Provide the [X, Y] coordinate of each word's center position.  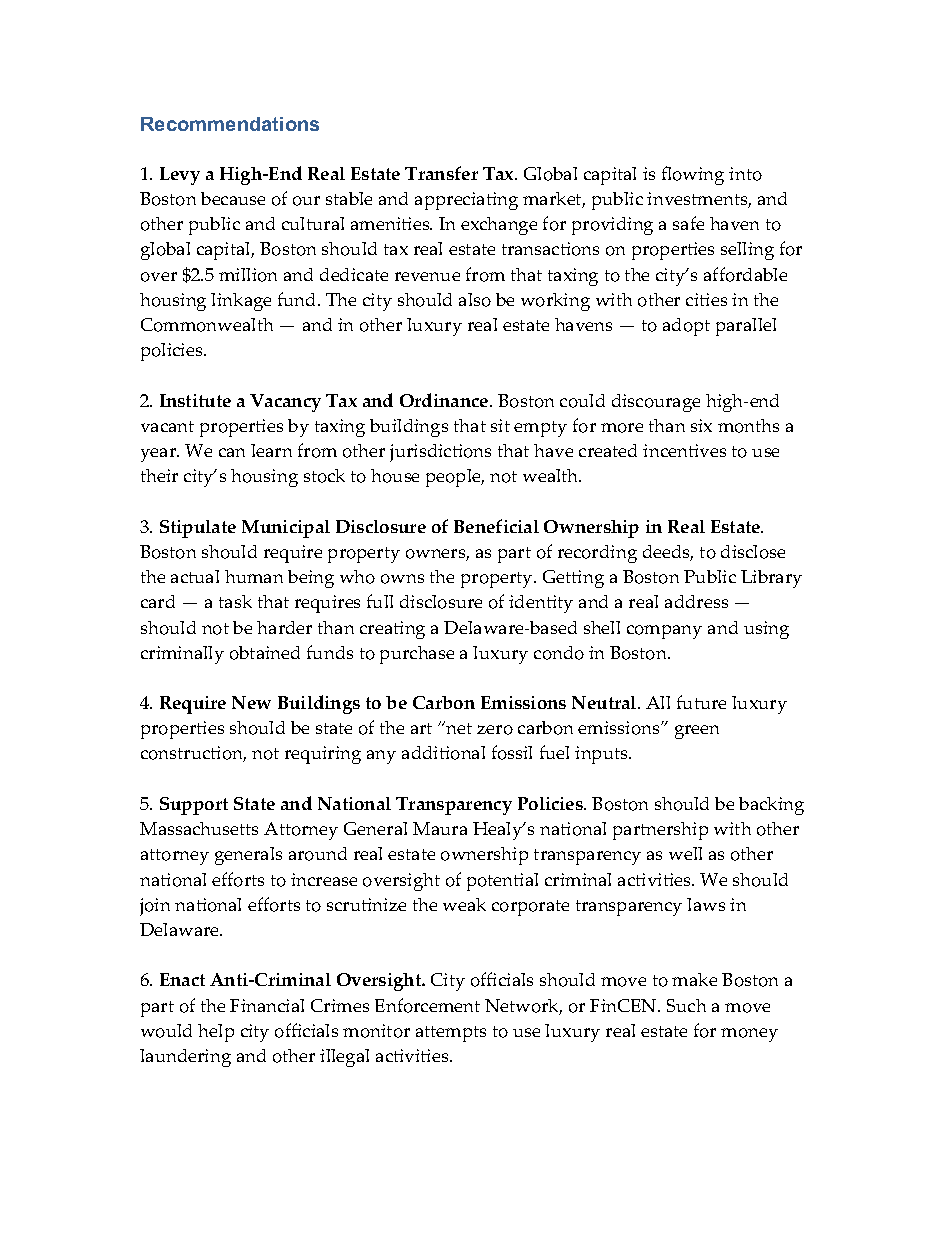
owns [402, 579]
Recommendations [230, 124]
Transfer [441, 173]
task [235, 601]
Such [686, 1005]
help [216, 1033]
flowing [693, 175]
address [696, 601]
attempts [451, 1034]
